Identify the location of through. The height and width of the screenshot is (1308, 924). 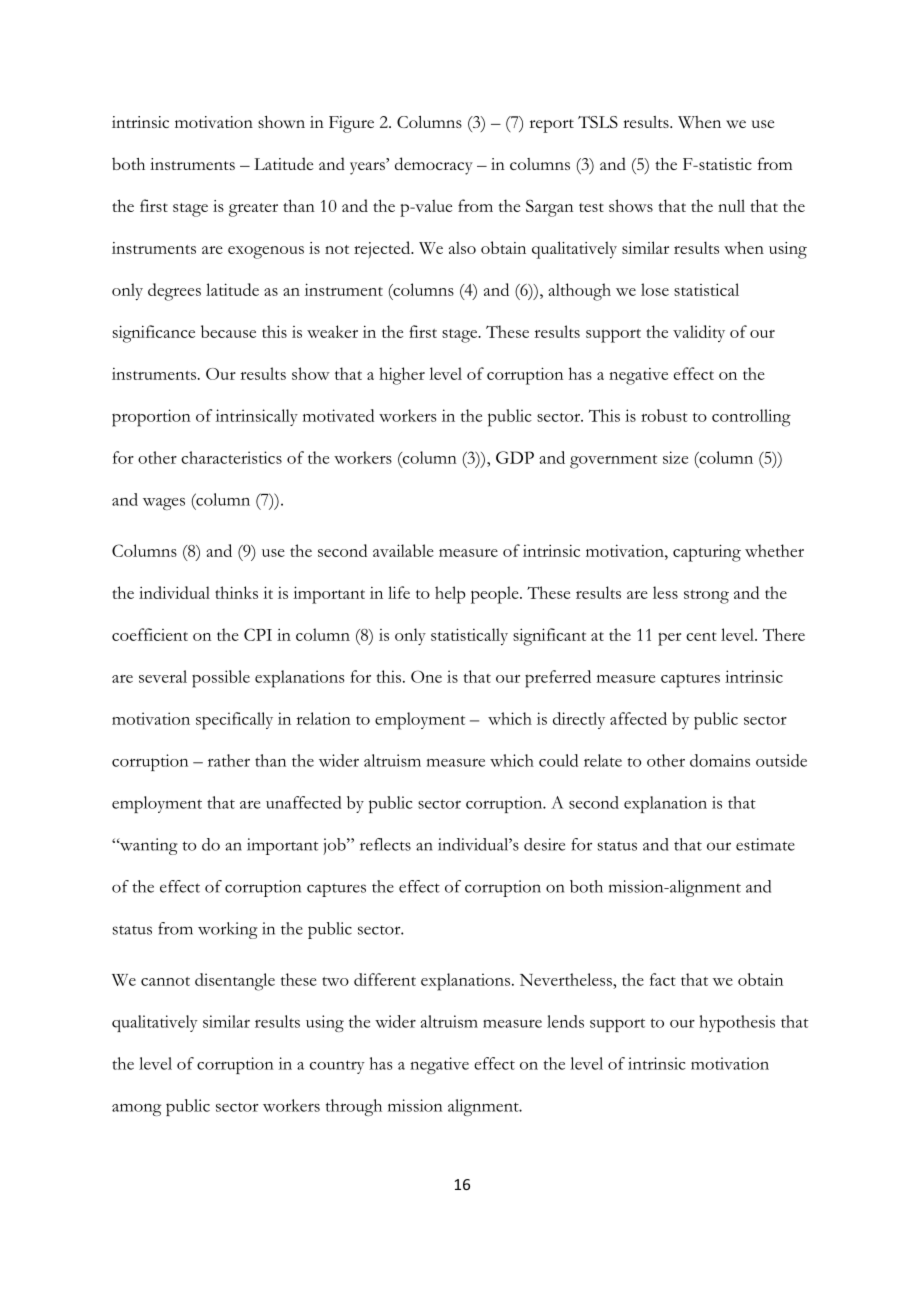
(354, 1107).
